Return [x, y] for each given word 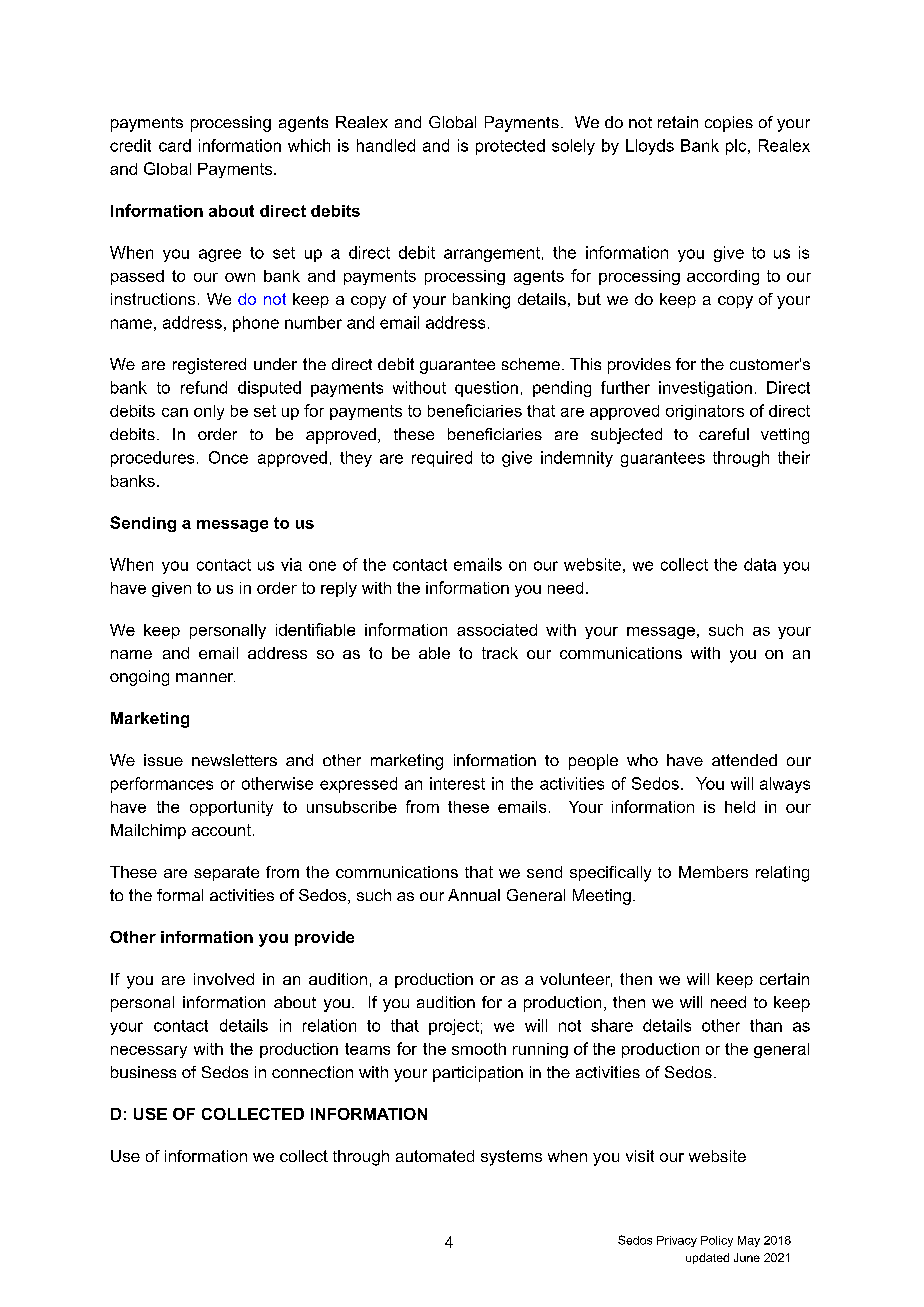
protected [510, 147]
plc [737, 147]
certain [784, 979]
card [175, 145]
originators [705, 412]
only [209, 412]
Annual [474, 895]
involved [224, 979]
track [500, 653]
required [442, 459]
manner [205, 677]
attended [744, 760]
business [143, 1072]
